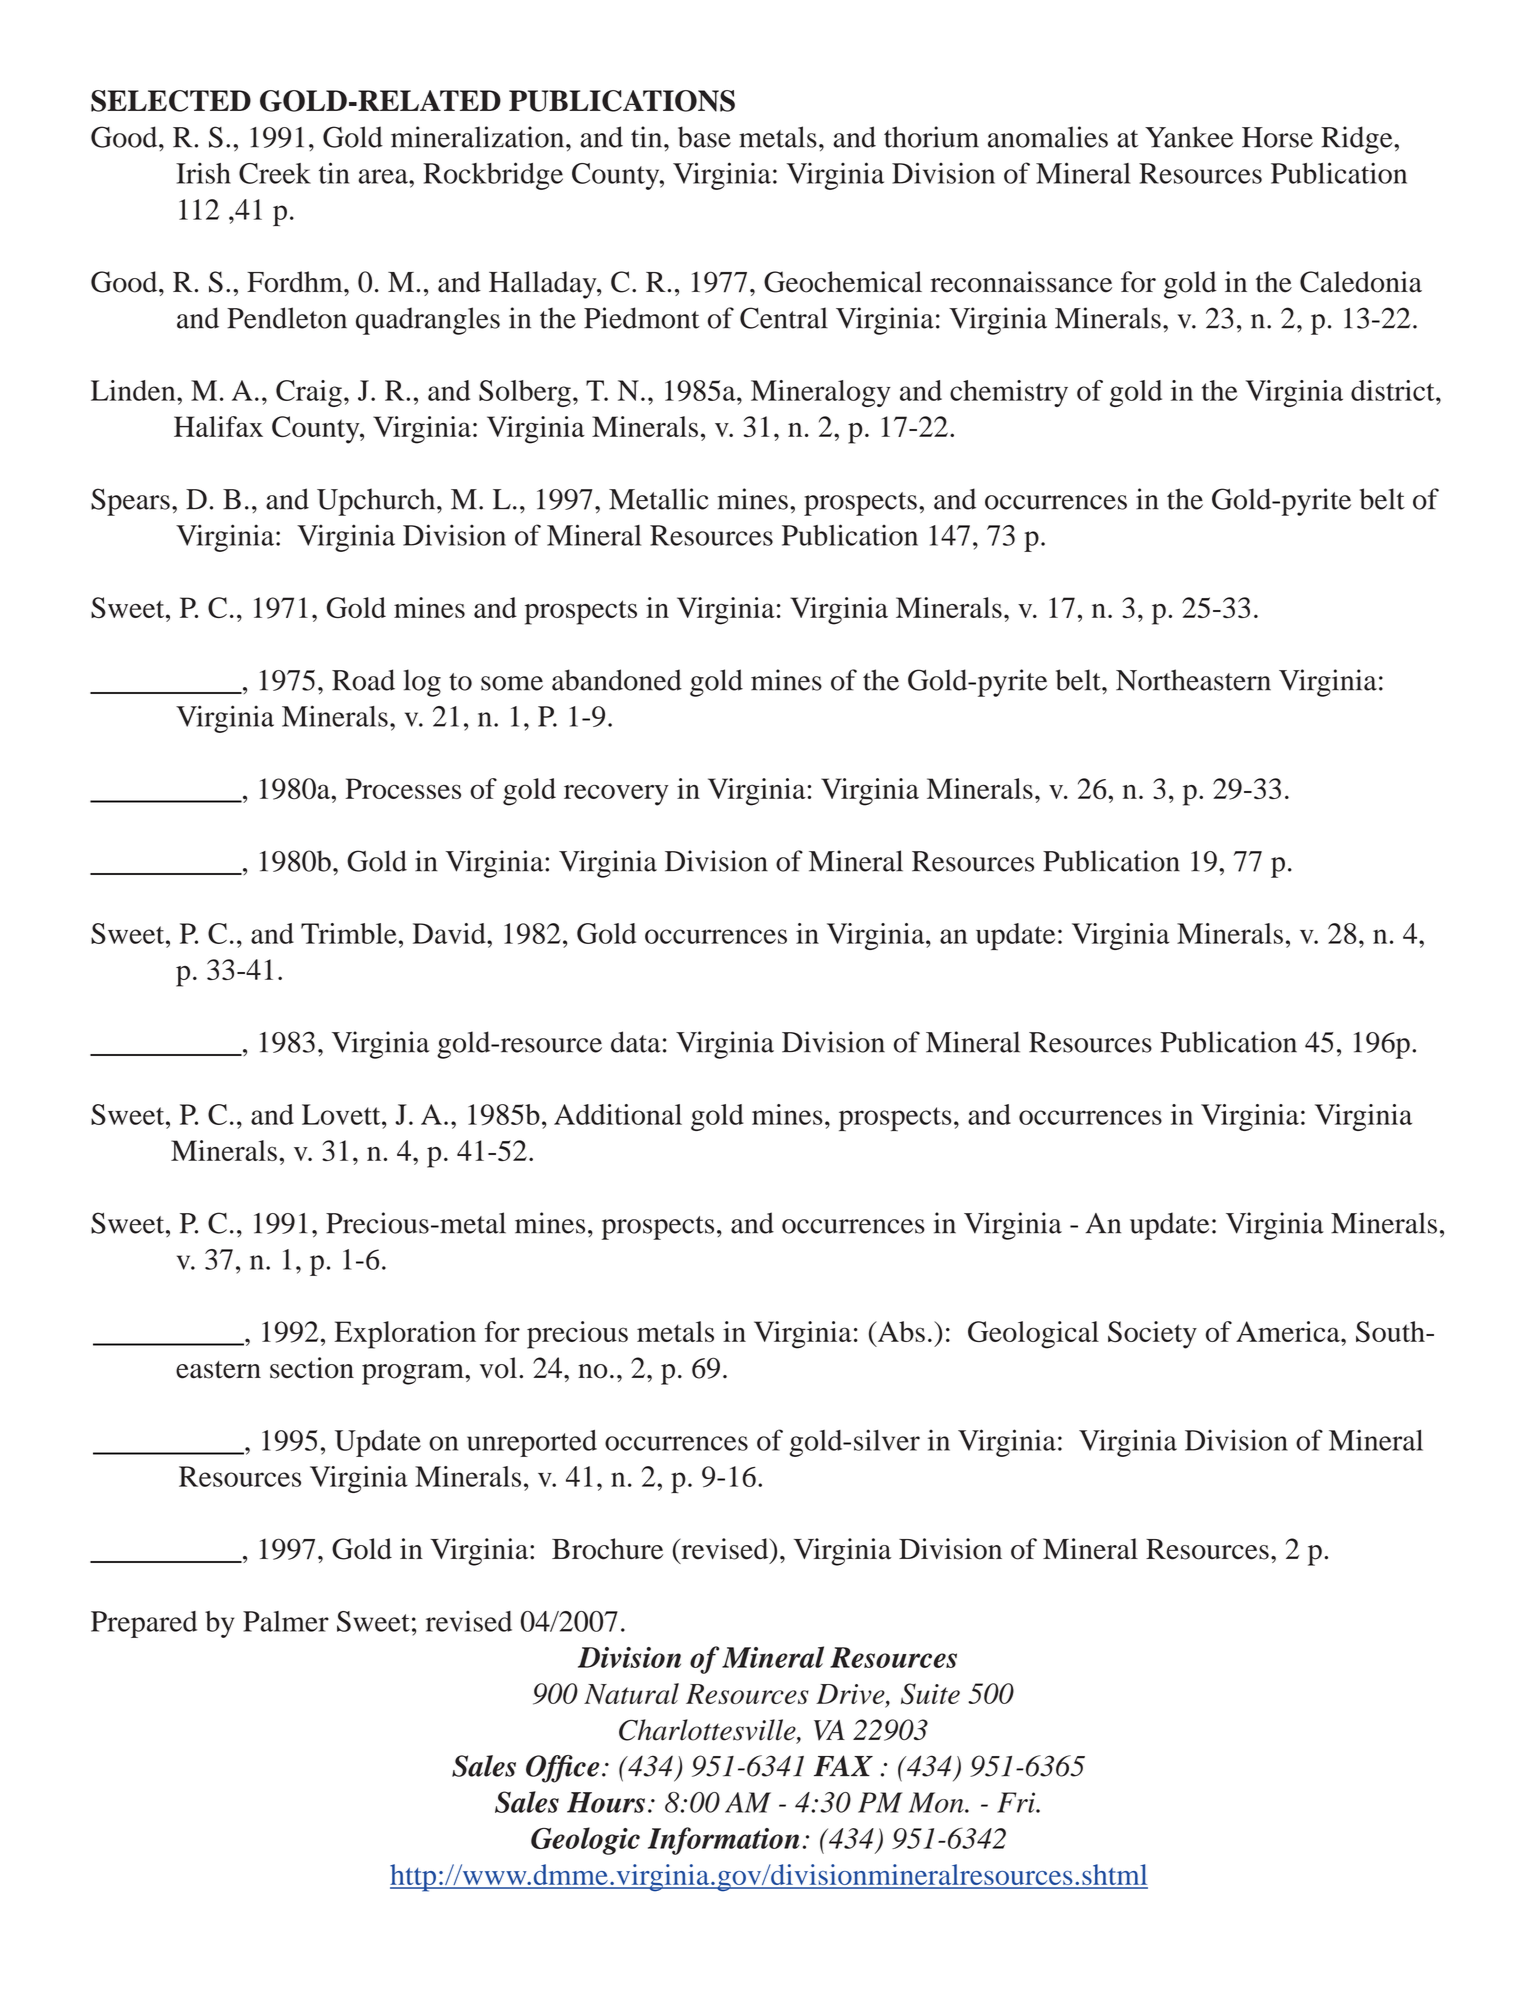 This screenshot has height=1991, width=1538. What do you see at coordinates (900, 1331) in the screenshot?
I see `Abs` at bounding box center [900, 1331].
